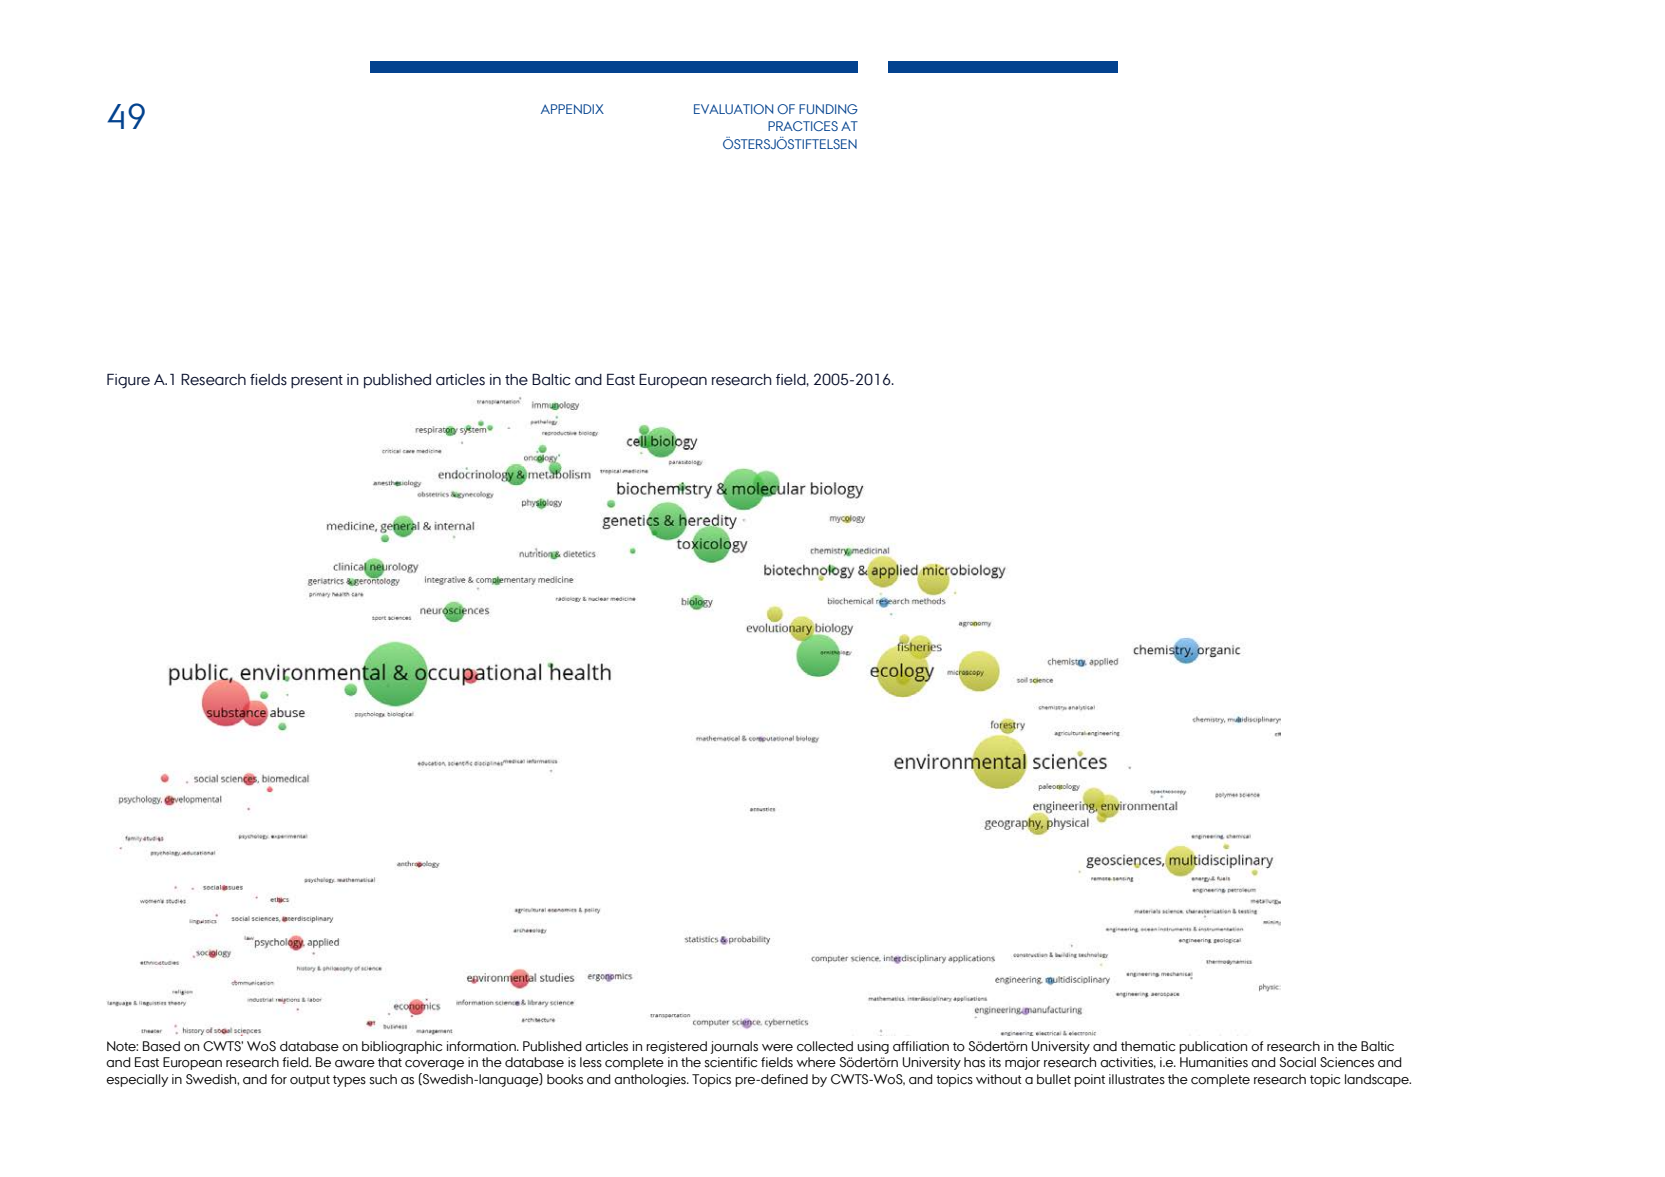 The width and height of the screenshot is (1665, 1177). I want to click on publication, so click(1213, 1047).
